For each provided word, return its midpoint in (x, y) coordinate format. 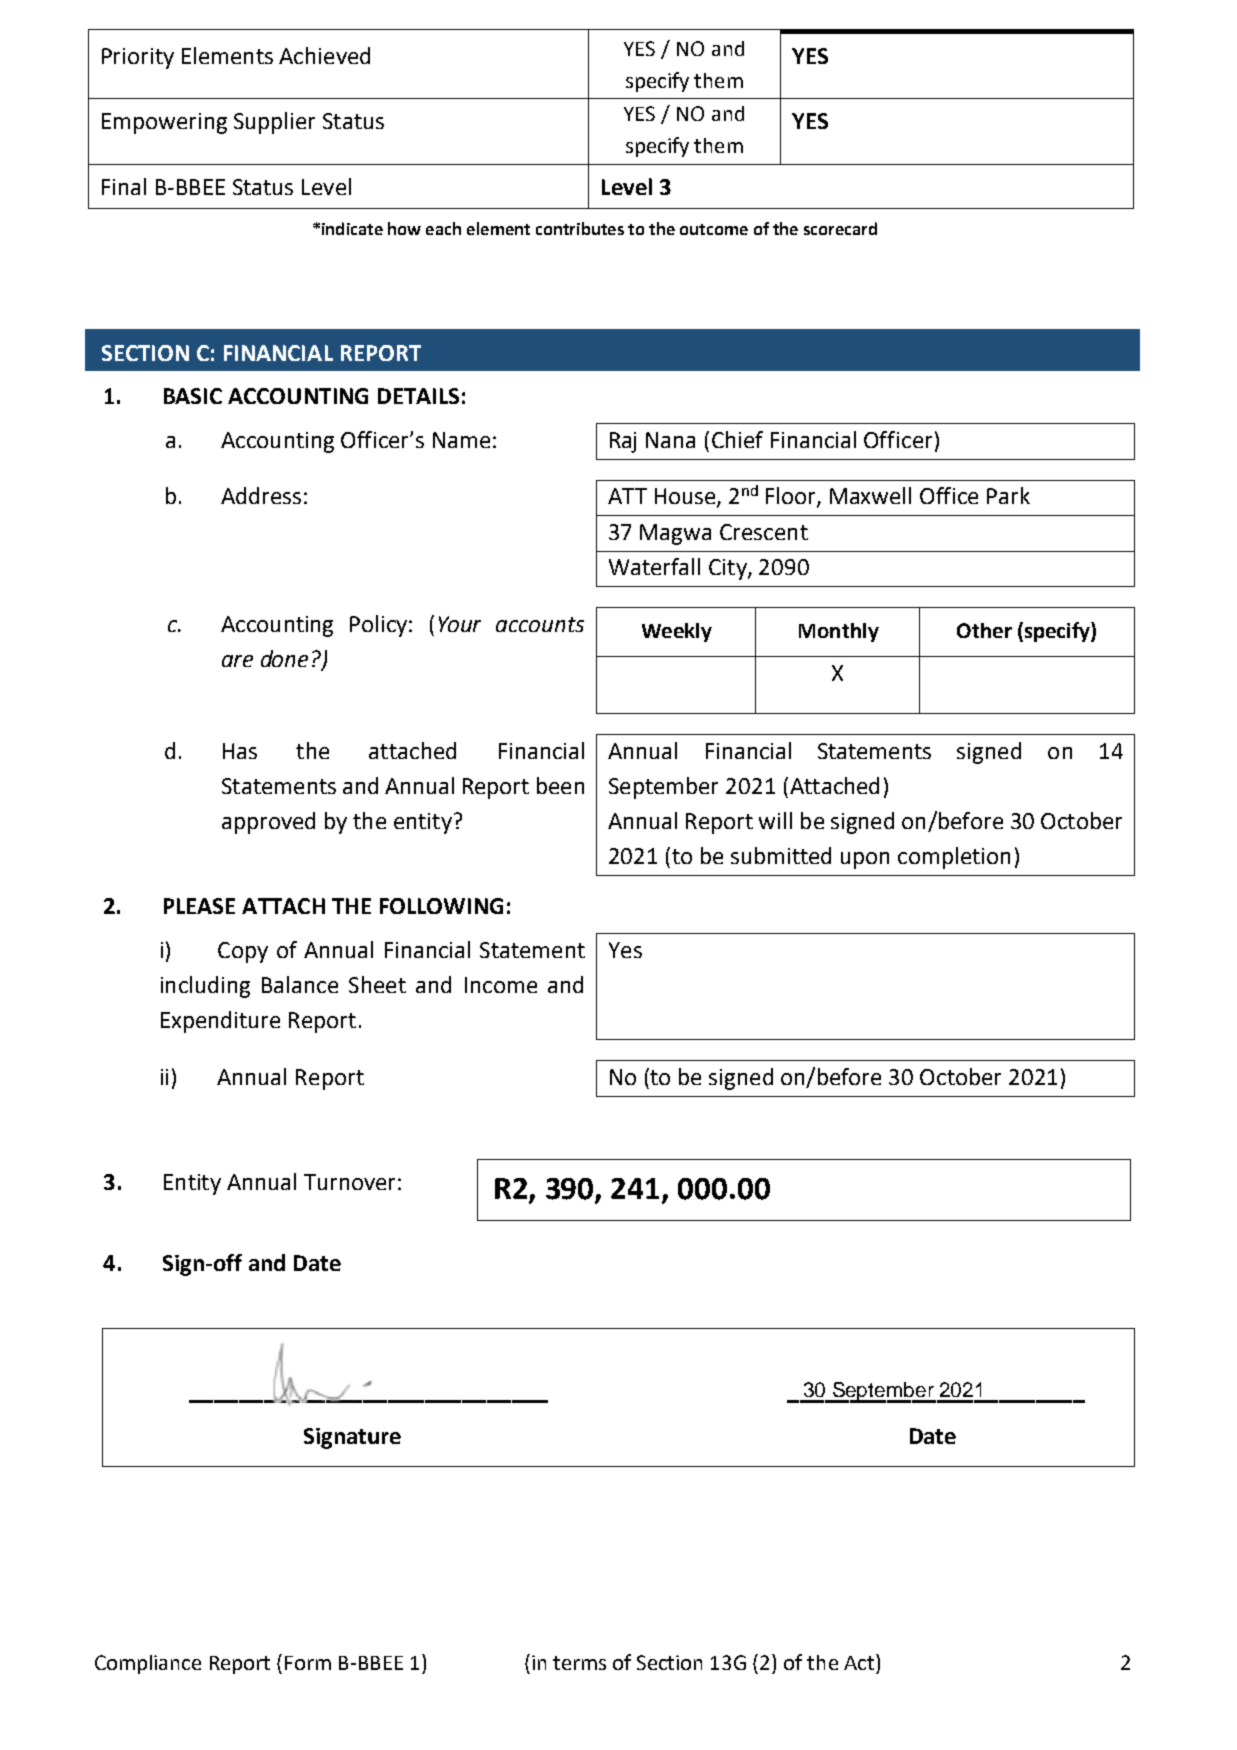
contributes (580, 228)
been (560, 785)
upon (865, 860)
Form (308, 1663)
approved (268, 823)
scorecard (840, 228)
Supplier (274, 123)
